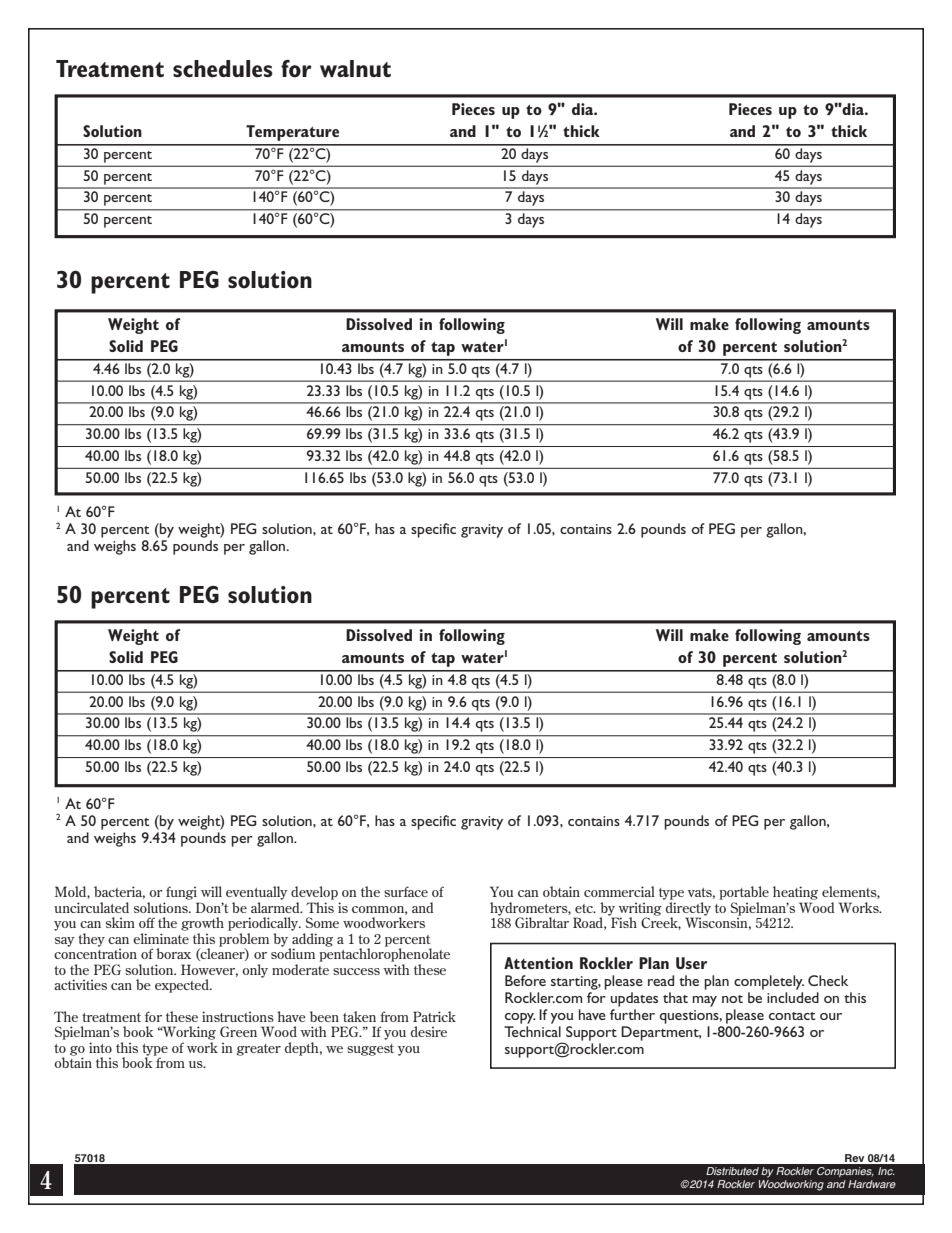  I want to click on heating, so click(795, 893).
